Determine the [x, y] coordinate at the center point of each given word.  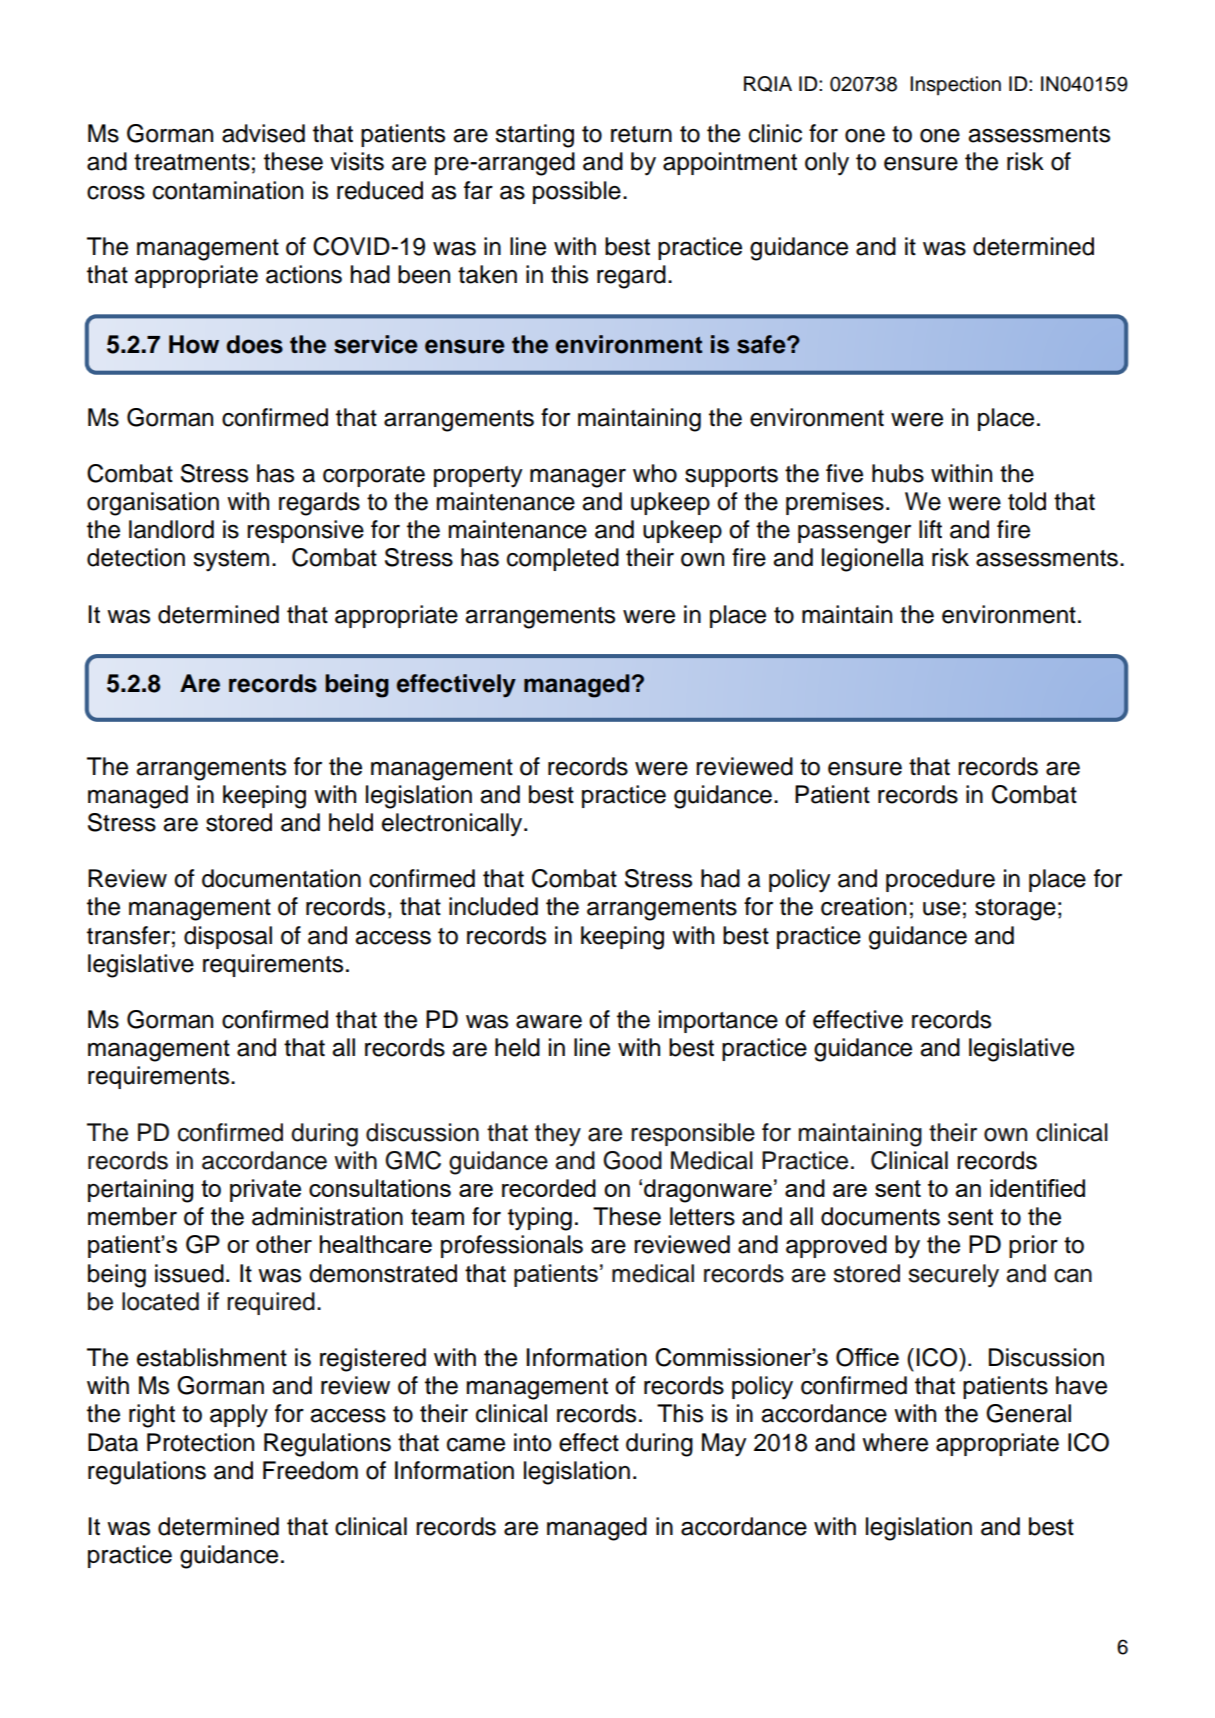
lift [930, 529]
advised [263, 133]
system [231, 561]
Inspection [955, 86]
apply [239, 1416]
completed [563, 559]
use [941, 909]
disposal [228, 937]
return [641, 134]
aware [549, 1022]
